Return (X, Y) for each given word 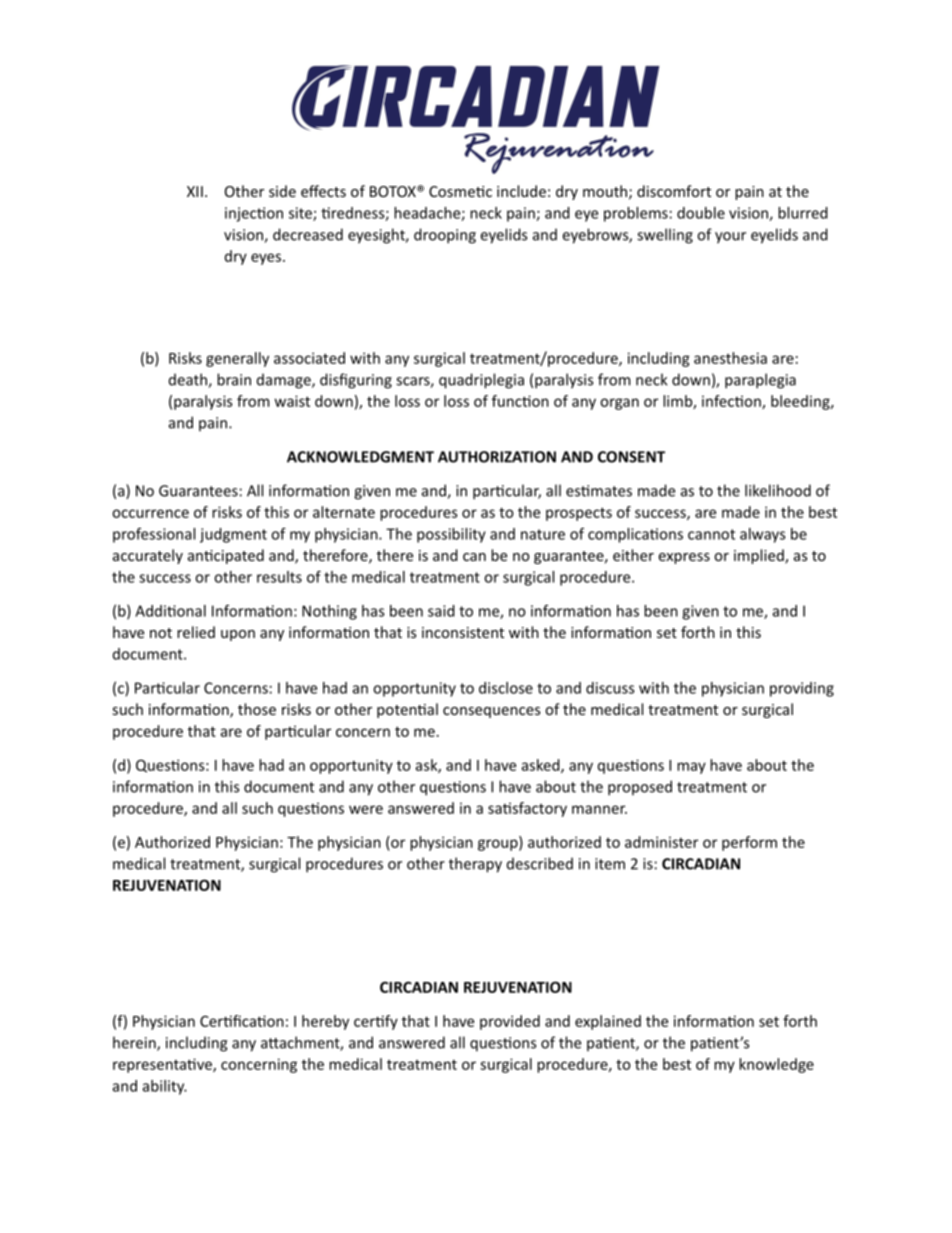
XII (195, 191)
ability (165, 1087)
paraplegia (760, 381)
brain (234, 379)
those (257, 709)
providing (802, 689)
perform (749, 843)
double (701, 213)
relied (196, 632)
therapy (475, 865)
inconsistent (463, 632)
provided (510, 1022)
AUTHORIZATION (497, 457)
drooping (445, 236)
